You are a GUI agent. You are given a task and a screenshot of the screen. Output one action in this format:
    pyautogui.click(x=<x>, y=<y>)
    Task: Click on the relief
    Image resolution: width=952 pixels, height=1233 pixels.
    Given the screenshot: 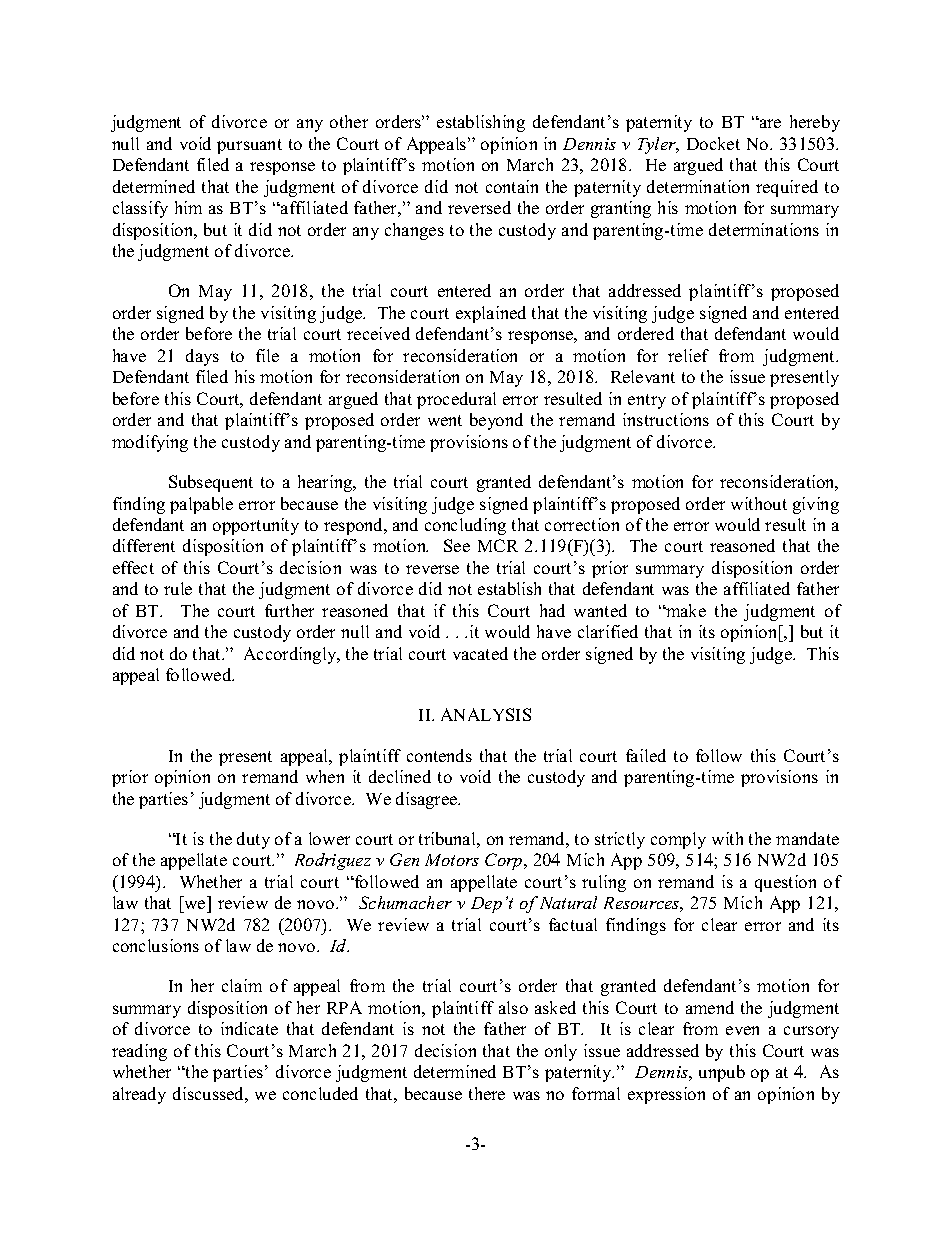 What is the action you would take?
    pyautogui.click(x=688, y=355)
